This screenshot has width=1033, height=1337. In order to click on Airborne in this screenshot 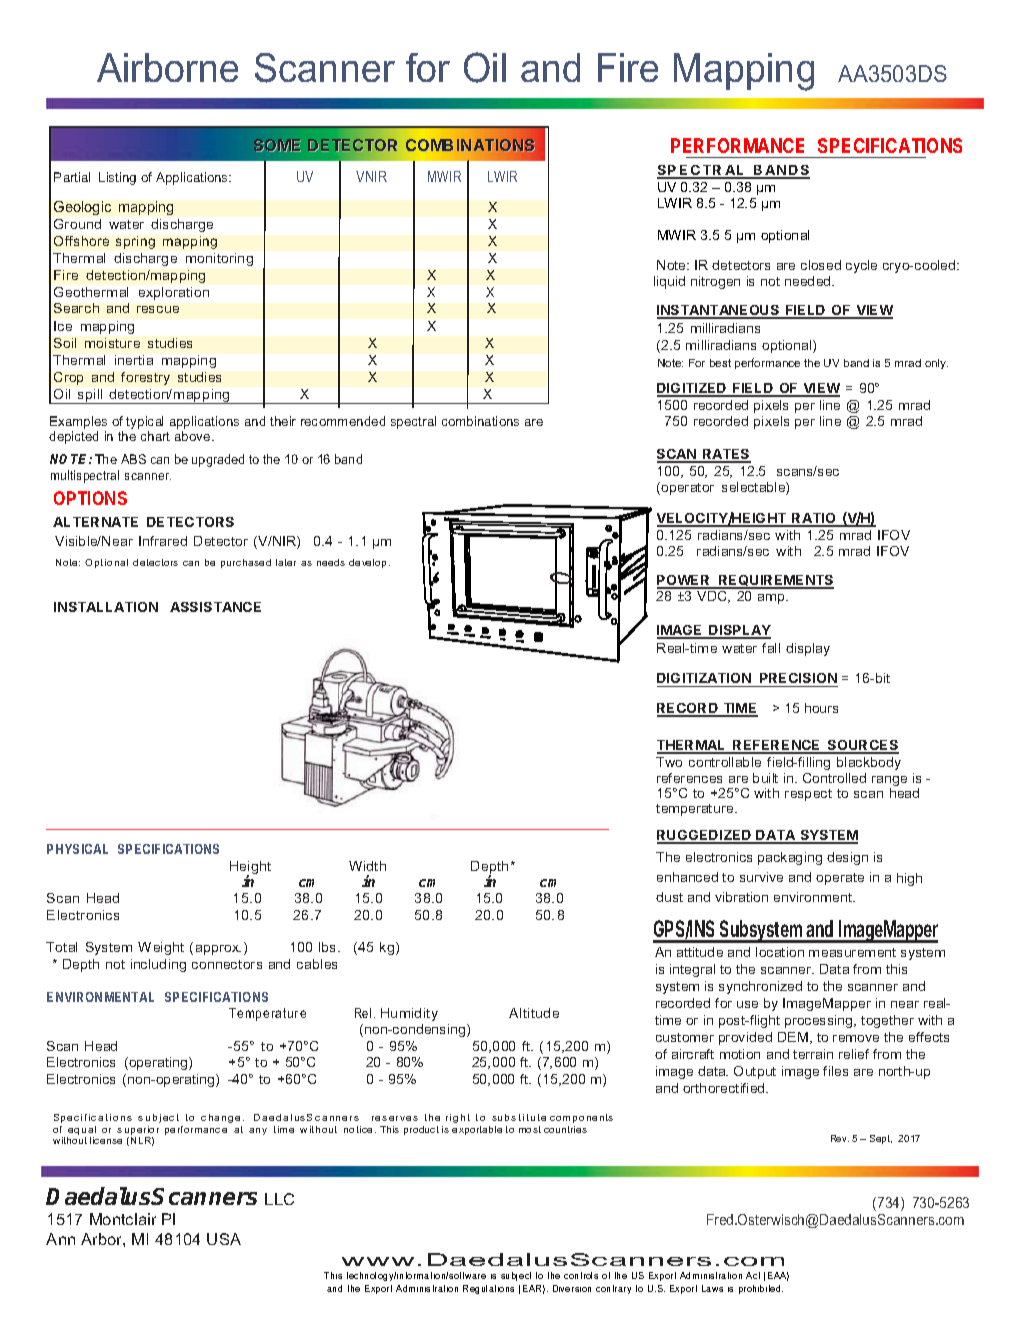, I will do `click(167, 67)`.
